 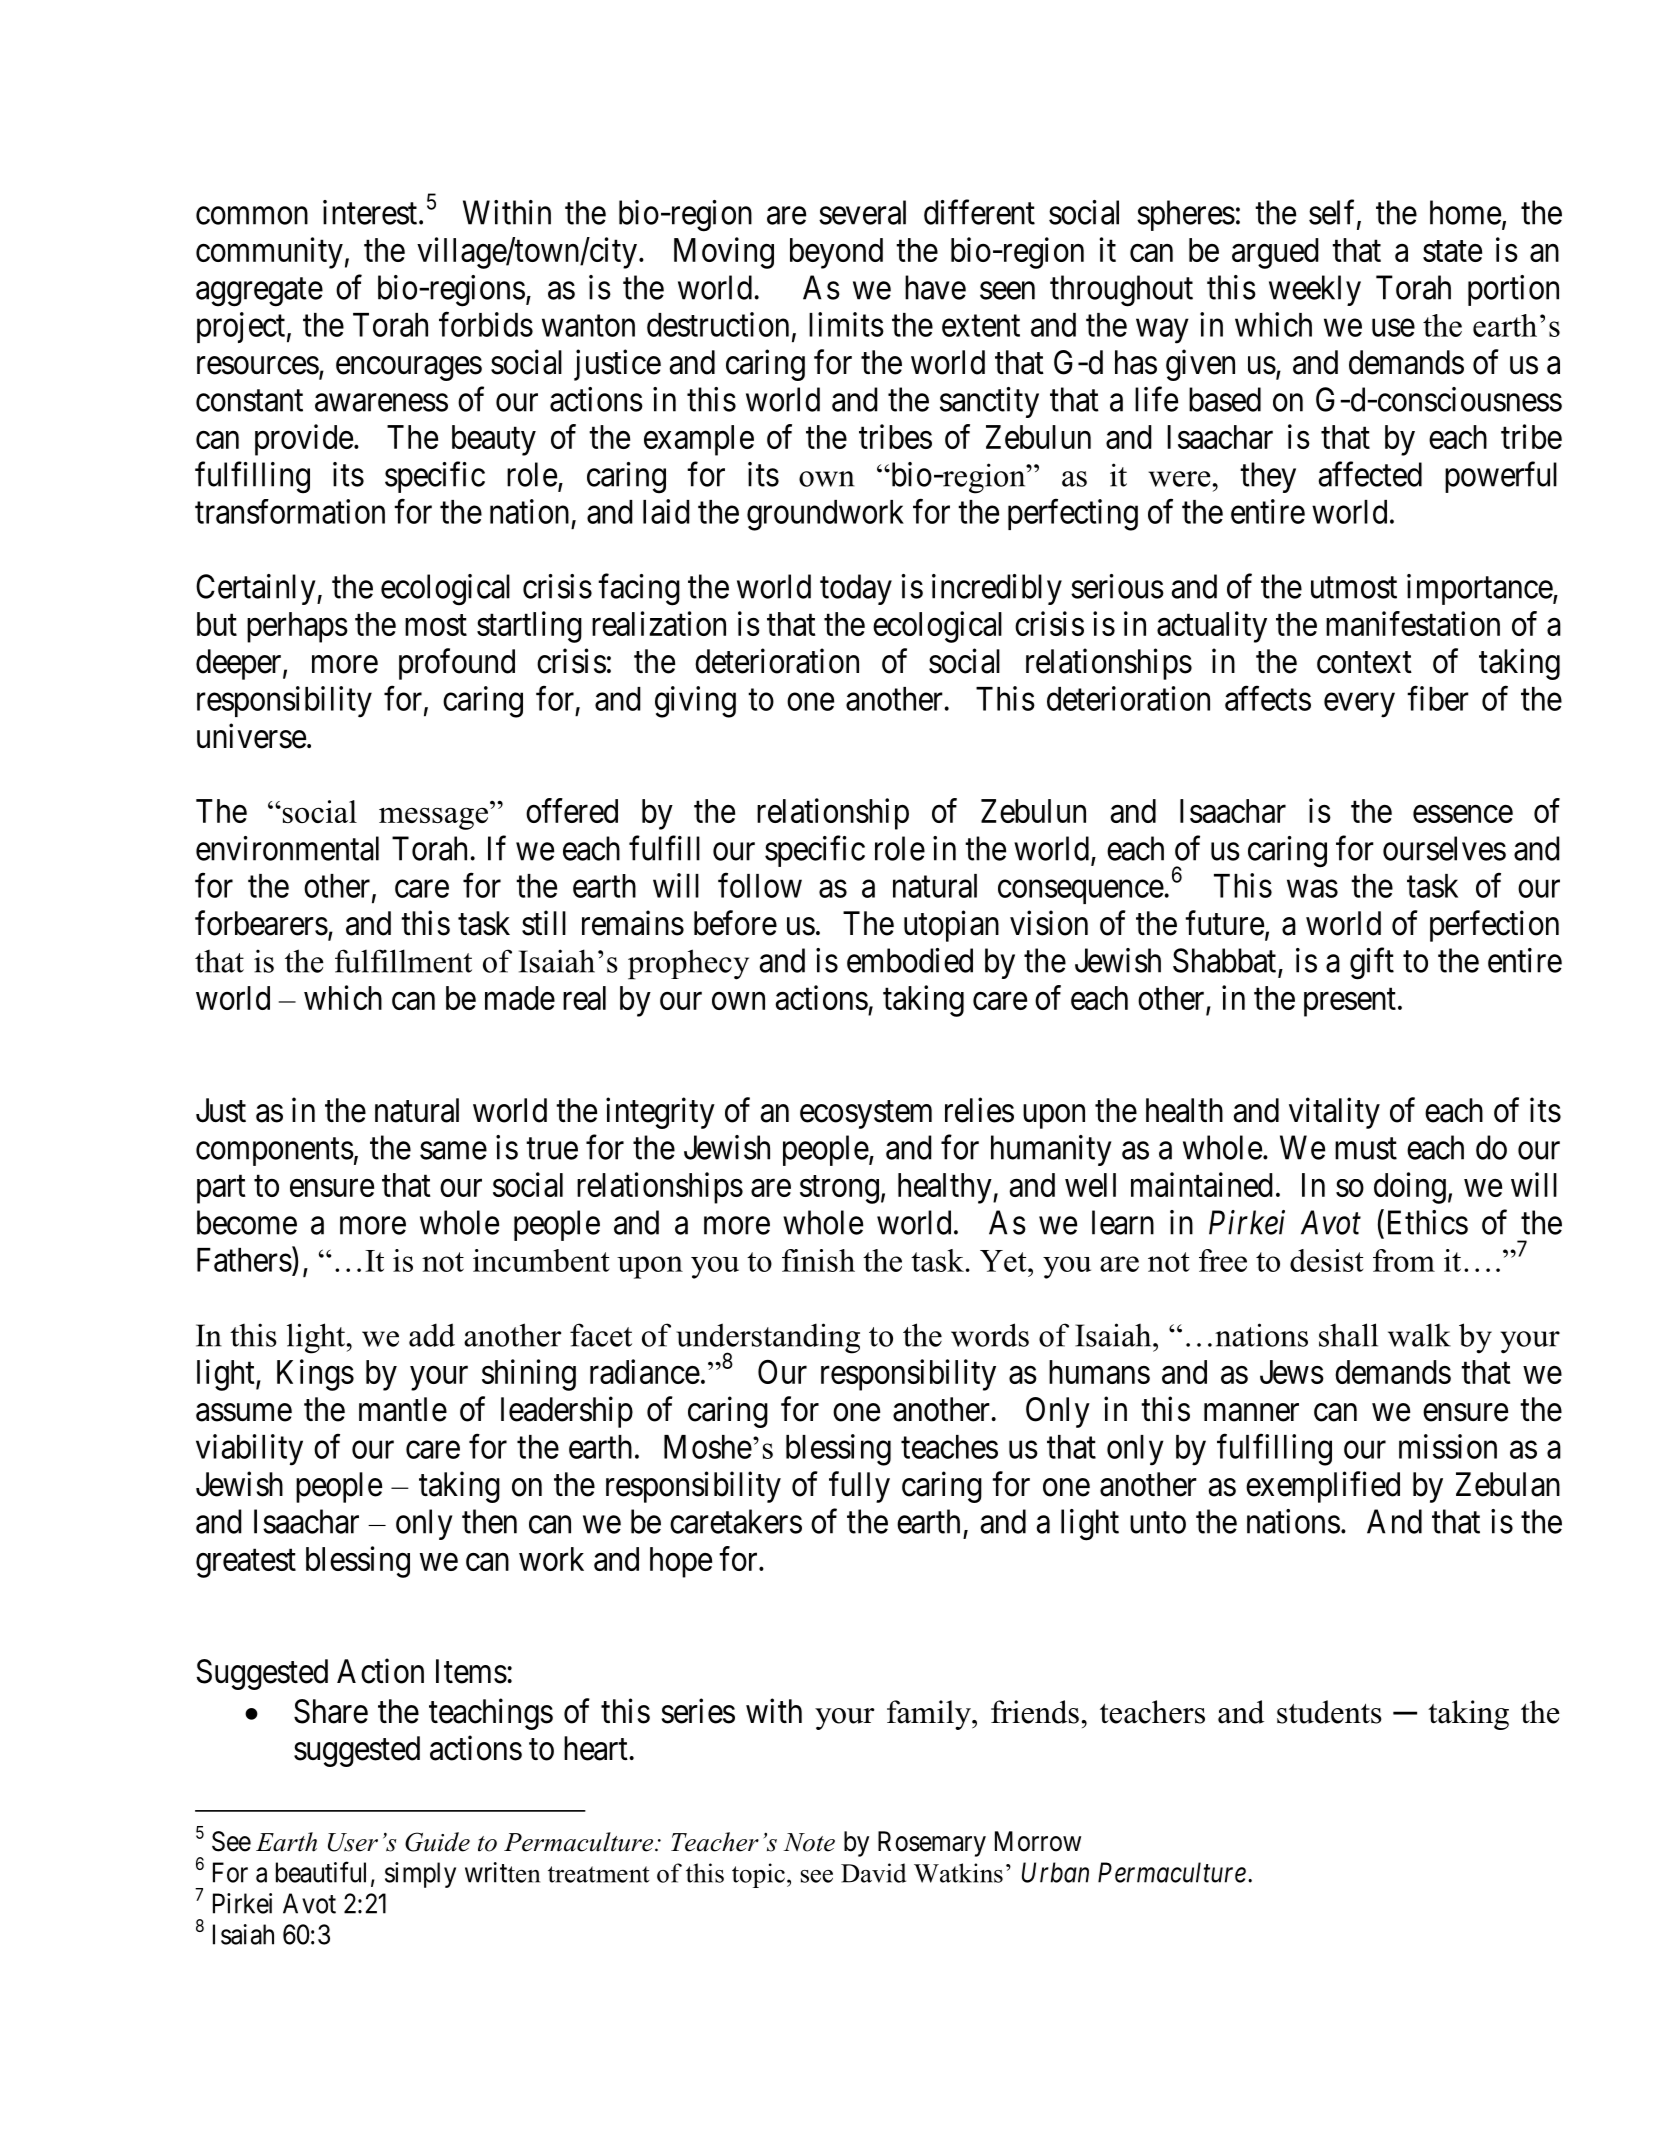 I want to click on present, so click(x=1350, y=1002).
